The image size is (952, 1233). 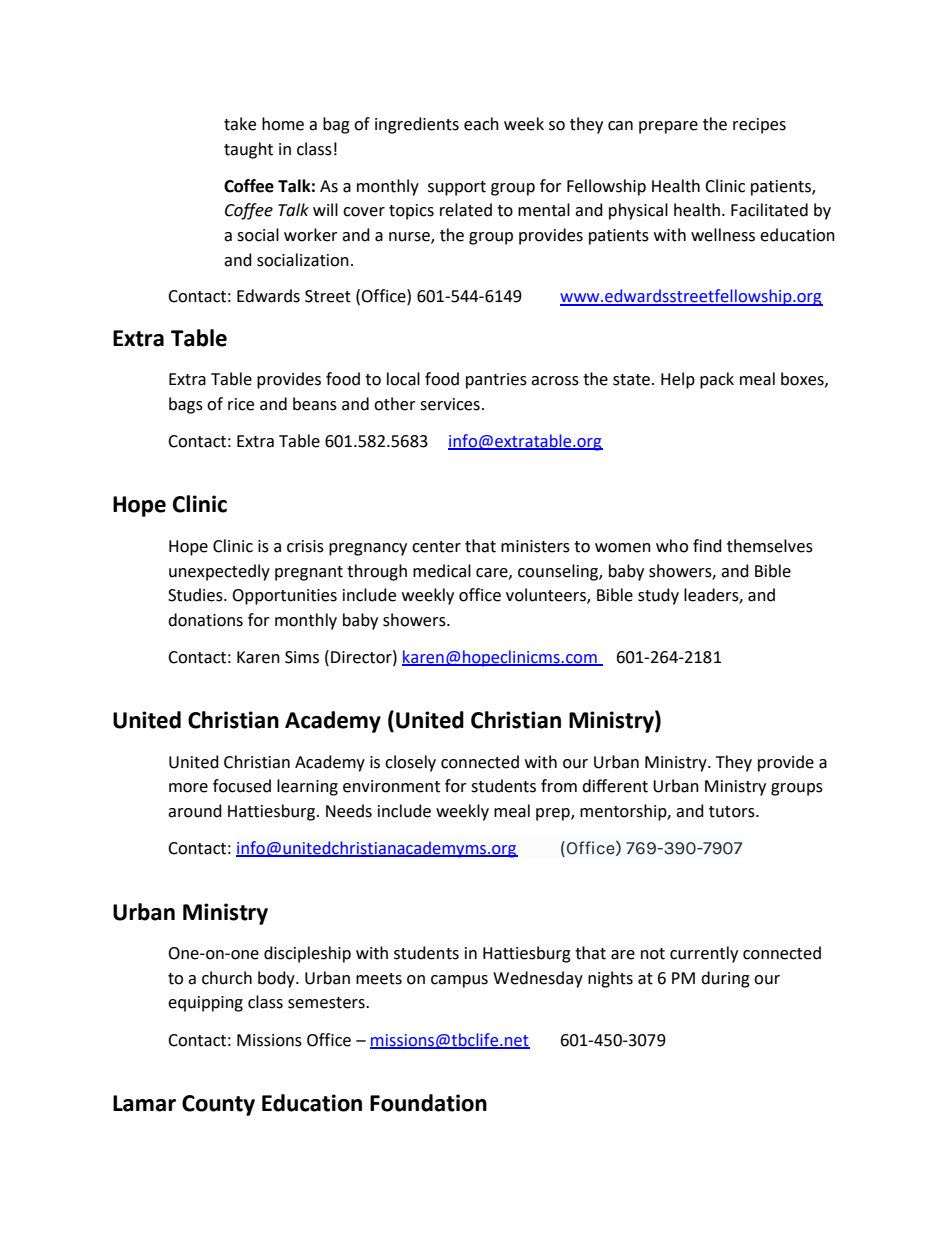 I want to click on study, so click(x=658, y=596).
